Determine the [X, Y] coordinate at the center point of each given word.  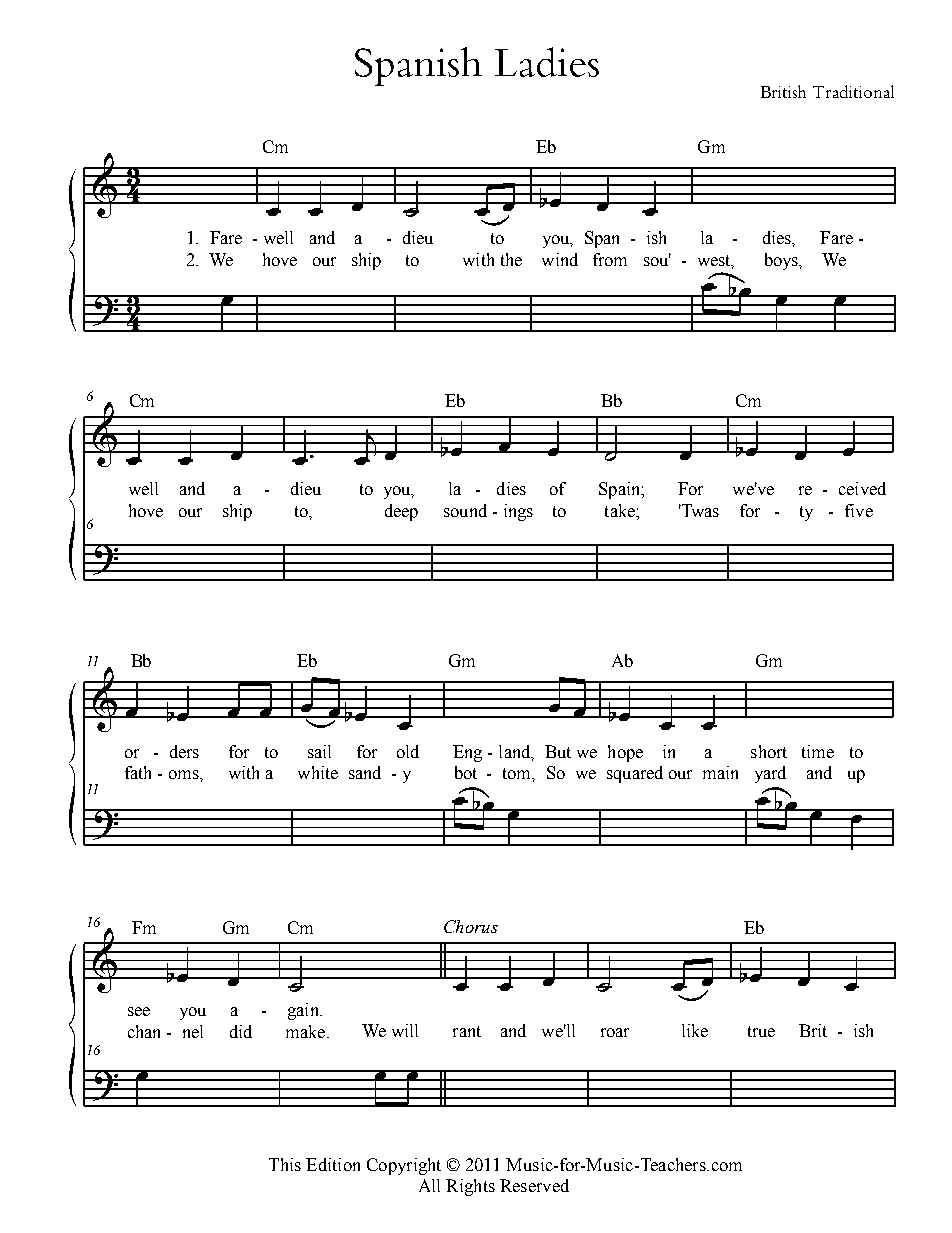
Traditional [853, 91]
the [511, 259]
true [761, 1031]
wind [560, 259]
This [285, 1164]
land [516, 752]
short [769, 751]
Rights [470, 1187]
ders [184, 751]
